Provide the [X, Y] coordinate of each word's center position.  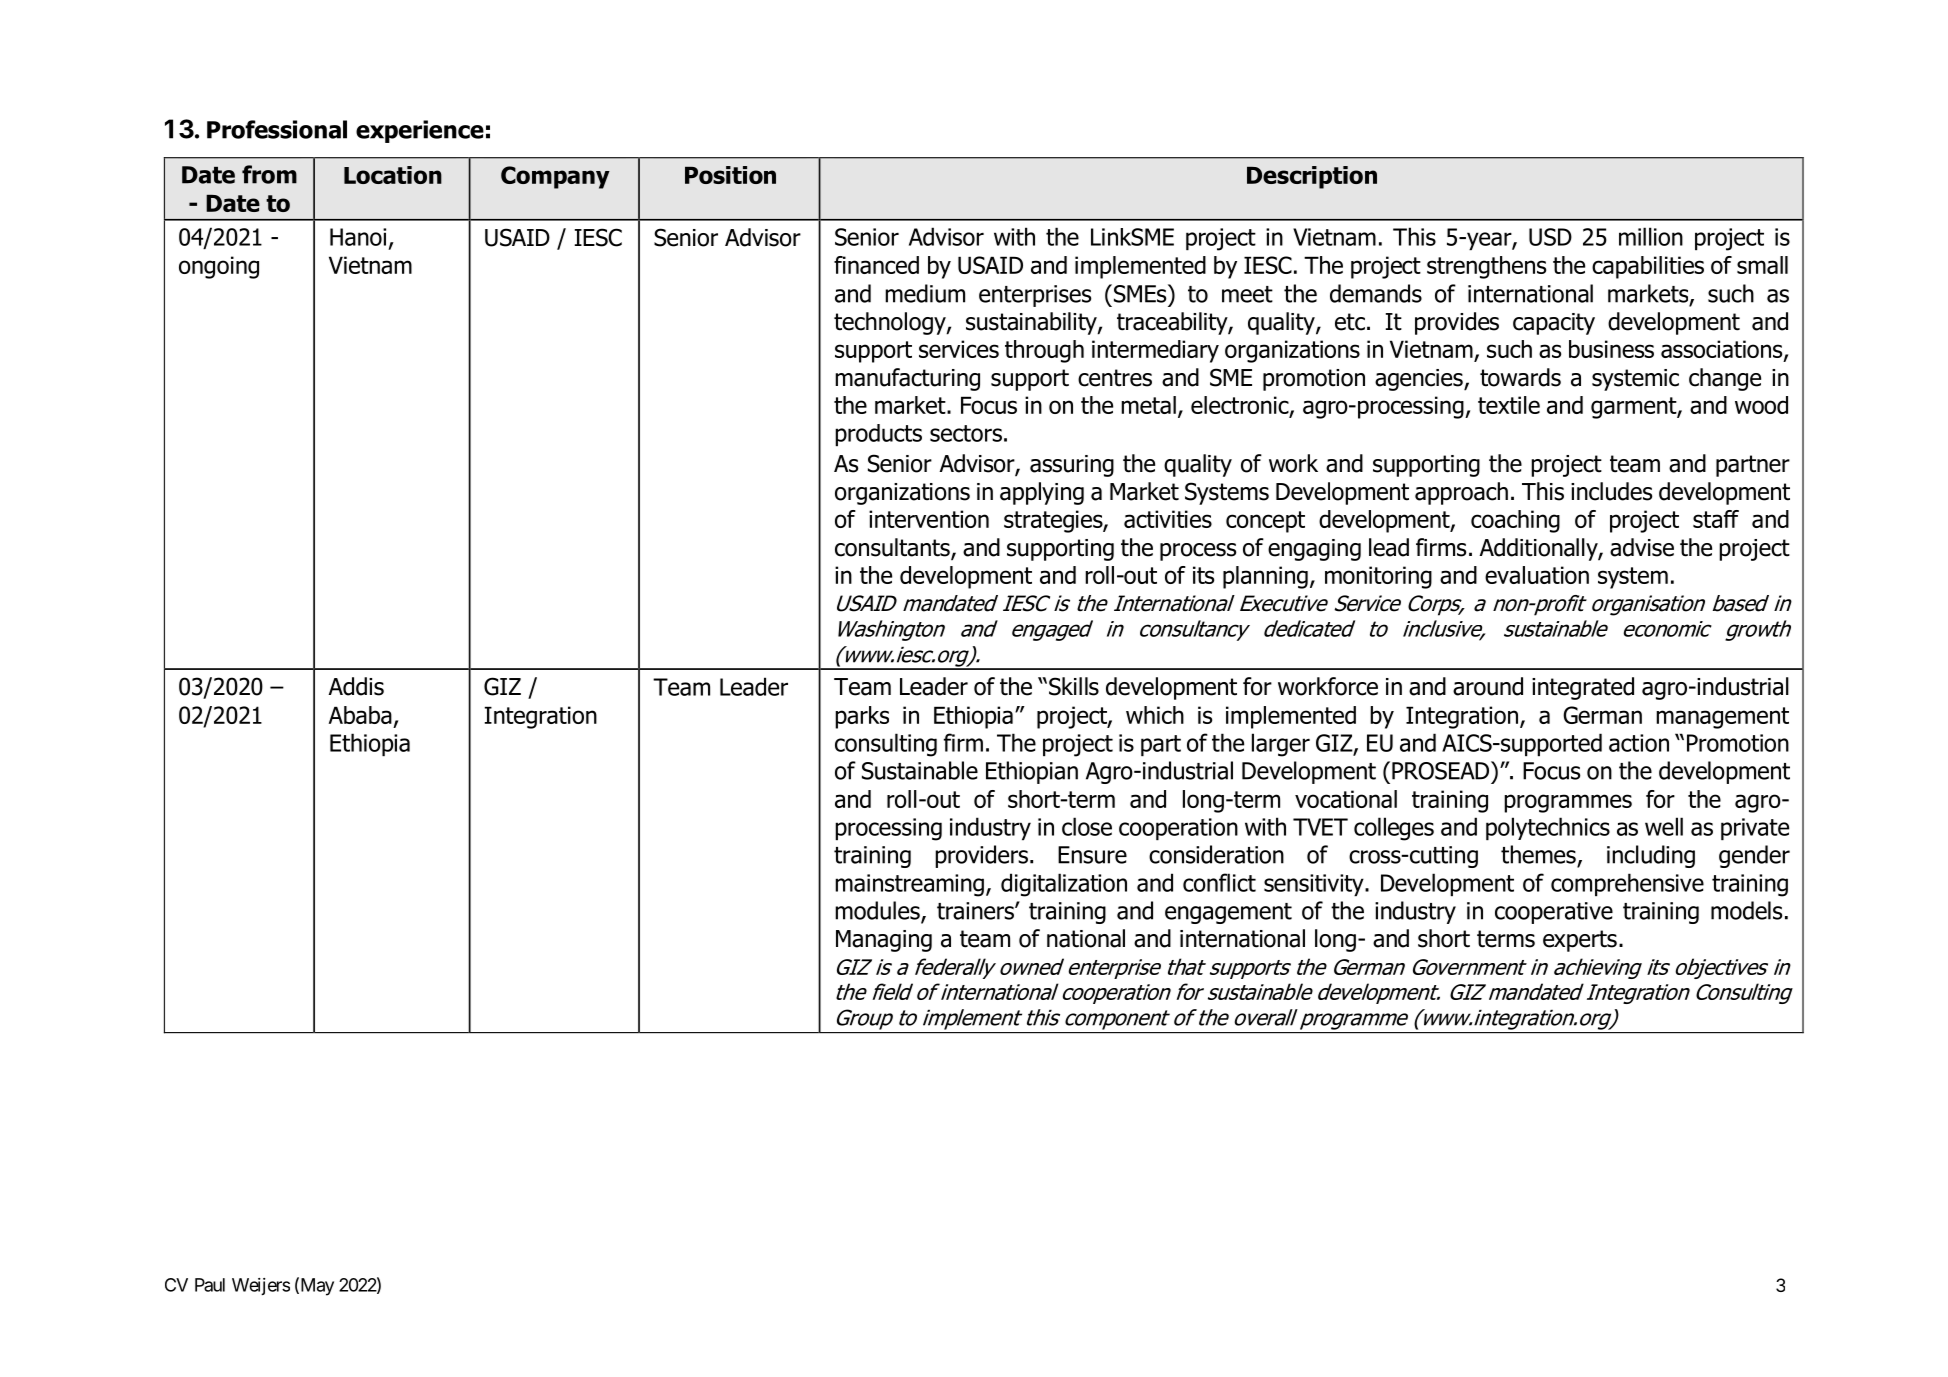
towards [1520, 377]
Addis [356, 686]
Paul [210, 1285]
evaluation [1537, 575]
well [1664, 826]
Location [393, 175]
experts [1580, 941]
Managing [884, 941]
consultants [893, 548]
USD [1550, 237]
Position [730, 175]
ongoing [219, 267]
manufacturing [907, 379]
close [1087, 826]
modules [878, 911]
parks [862, 717]
